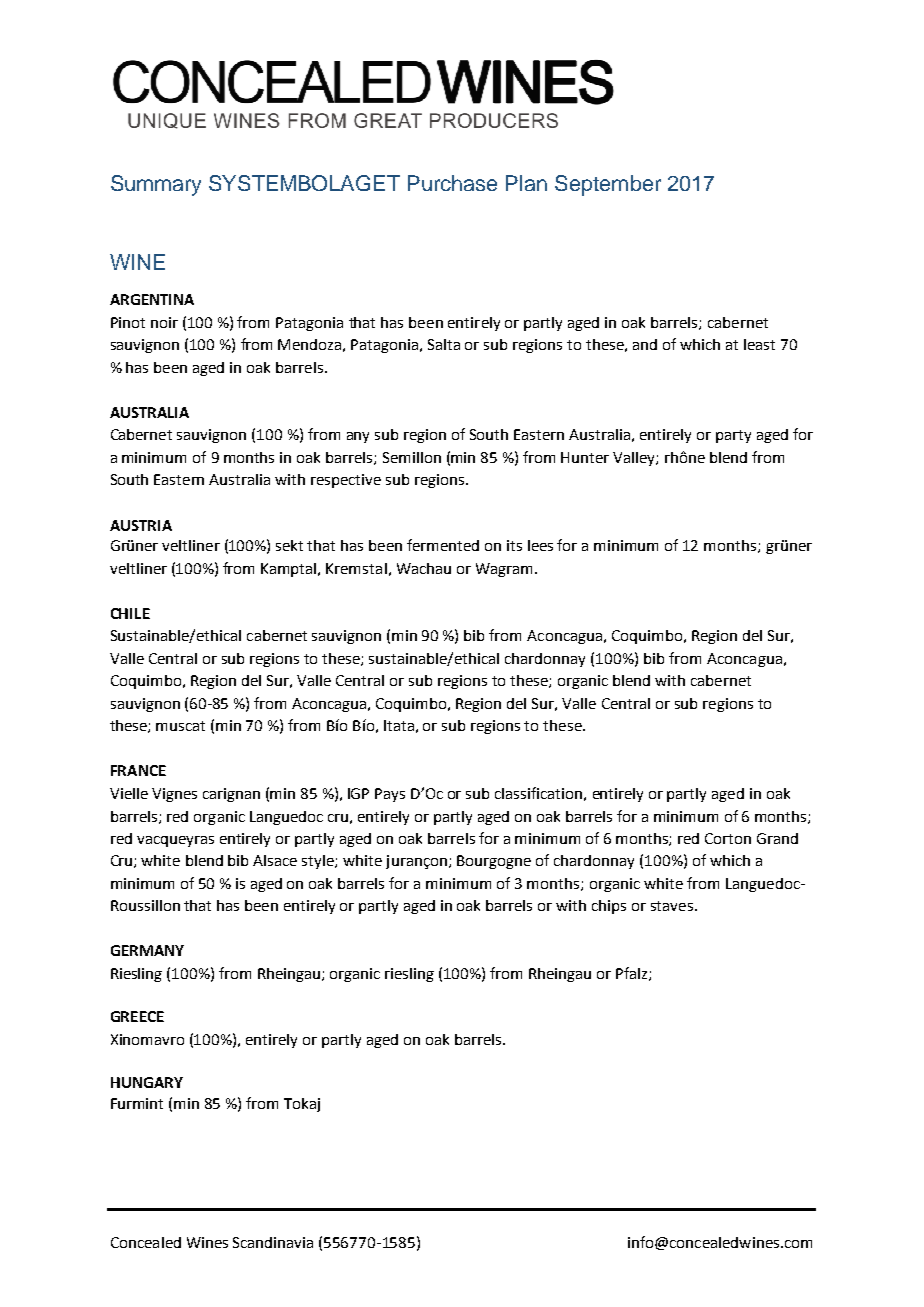 The height and width of the screenshot is (1307, 924). I want to click on chips, so click(609, 907).
